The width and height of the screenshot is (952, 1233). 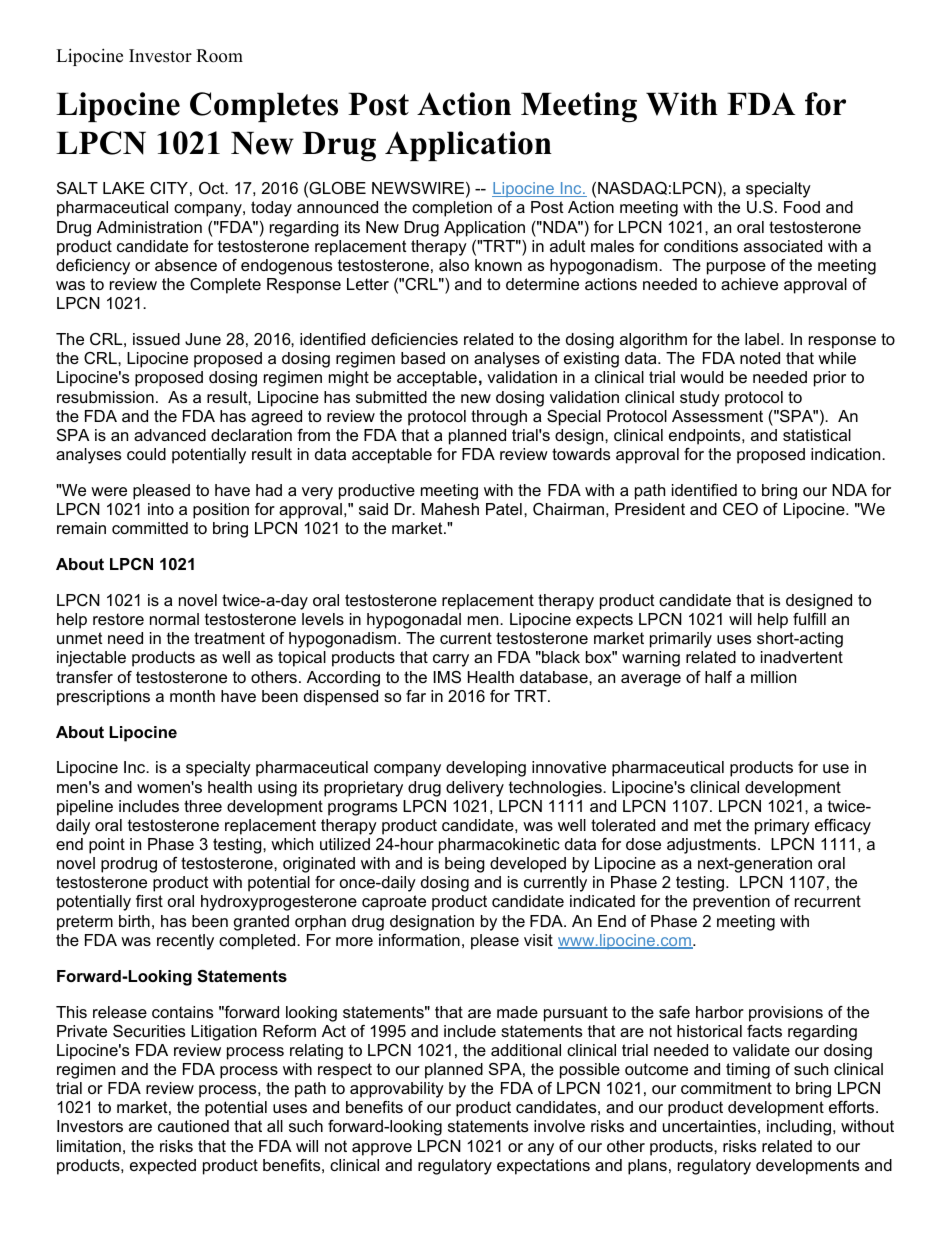 What do you see at coordinates (423, 358) in the screenshot?
I see `based` at bounding box center [423, 358].
